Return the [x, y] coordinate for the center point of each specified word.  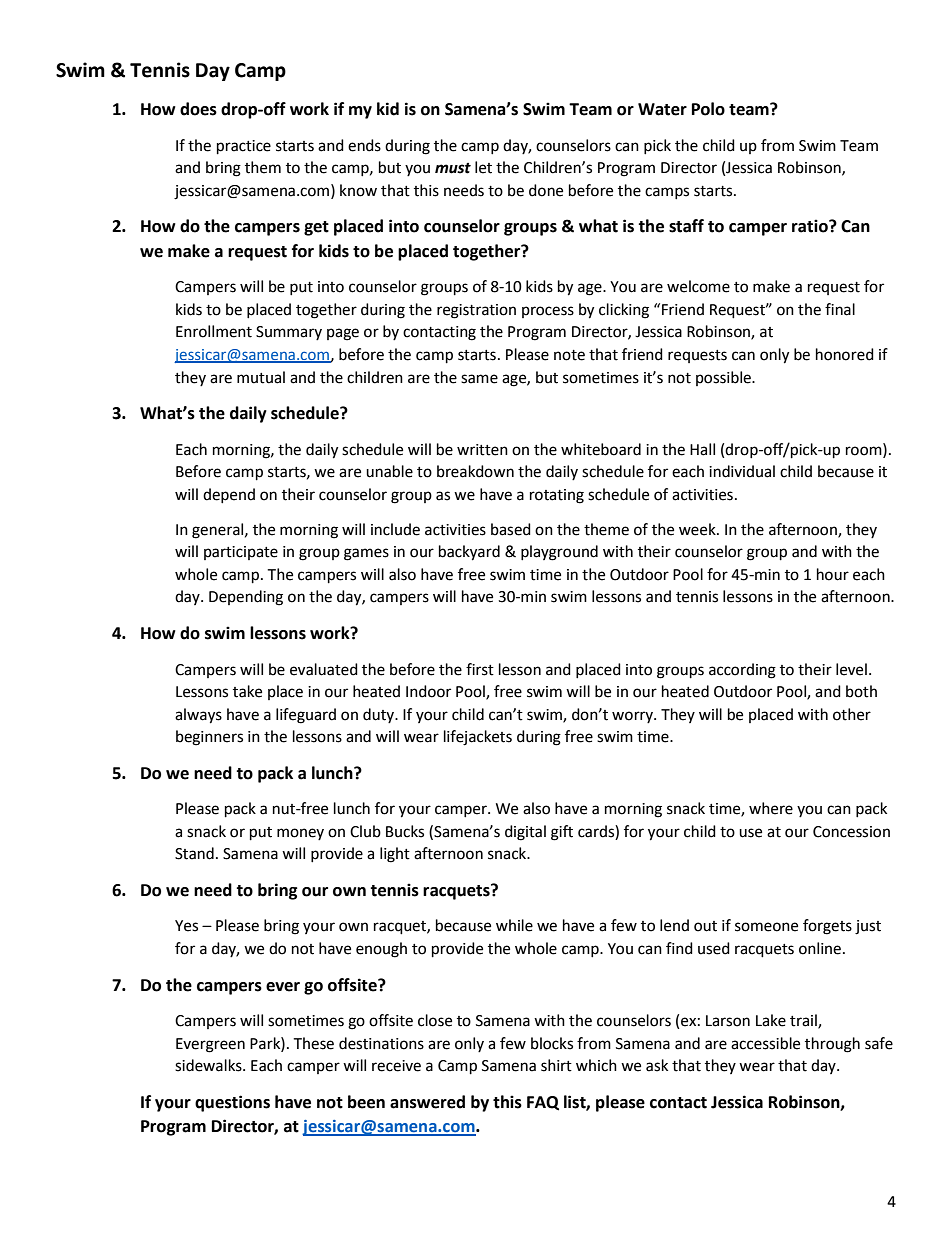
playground [559, 553]
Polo [708, 109]
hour [833, 574]
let [483, 167]
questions [232, 1103]
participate [241, 553]
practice [244, 147]
